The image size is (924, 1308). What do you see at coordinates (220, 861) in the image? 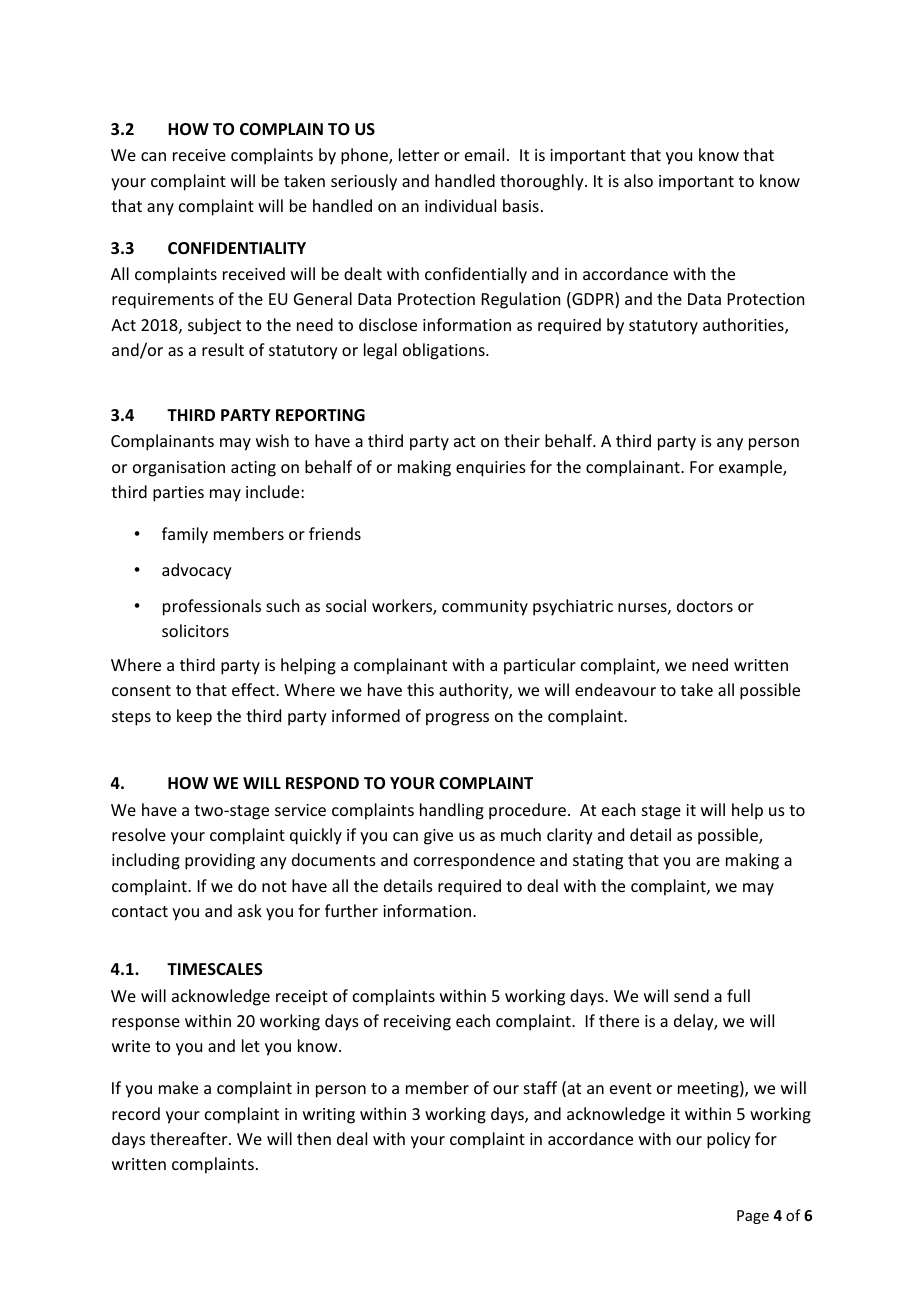
I see `providing` at bounding box center [220, 861].
